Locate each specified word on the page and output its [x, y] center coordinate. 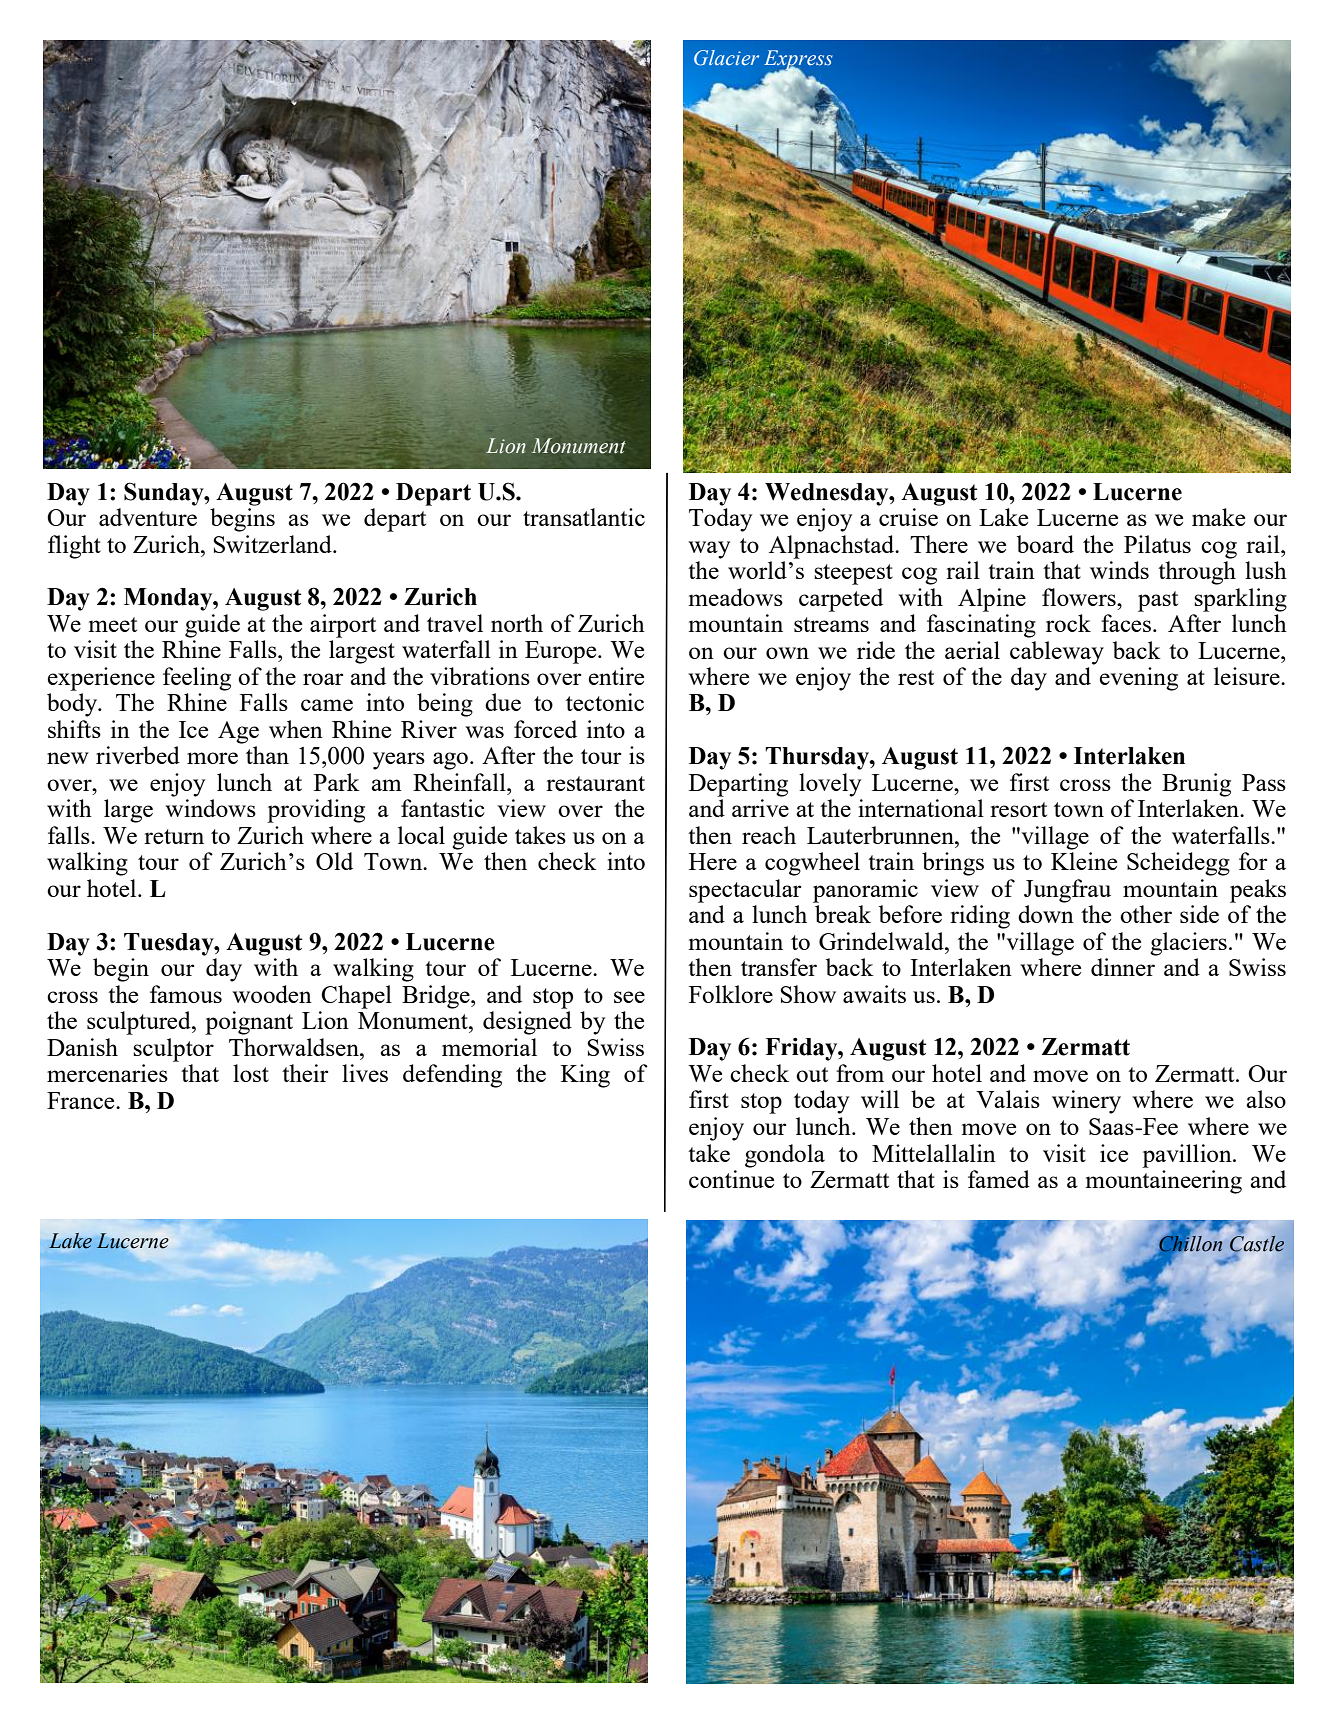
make [1218, 517]
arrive [760, 808]
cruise [908, 517]
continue [731, 1179]
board [1045, 544]
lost [251, 1073]
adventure [148, 517]
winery [1086, 1102]
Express [798, 61]
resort [1018, 809]
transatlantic [584, 517]
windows [210, 808]
